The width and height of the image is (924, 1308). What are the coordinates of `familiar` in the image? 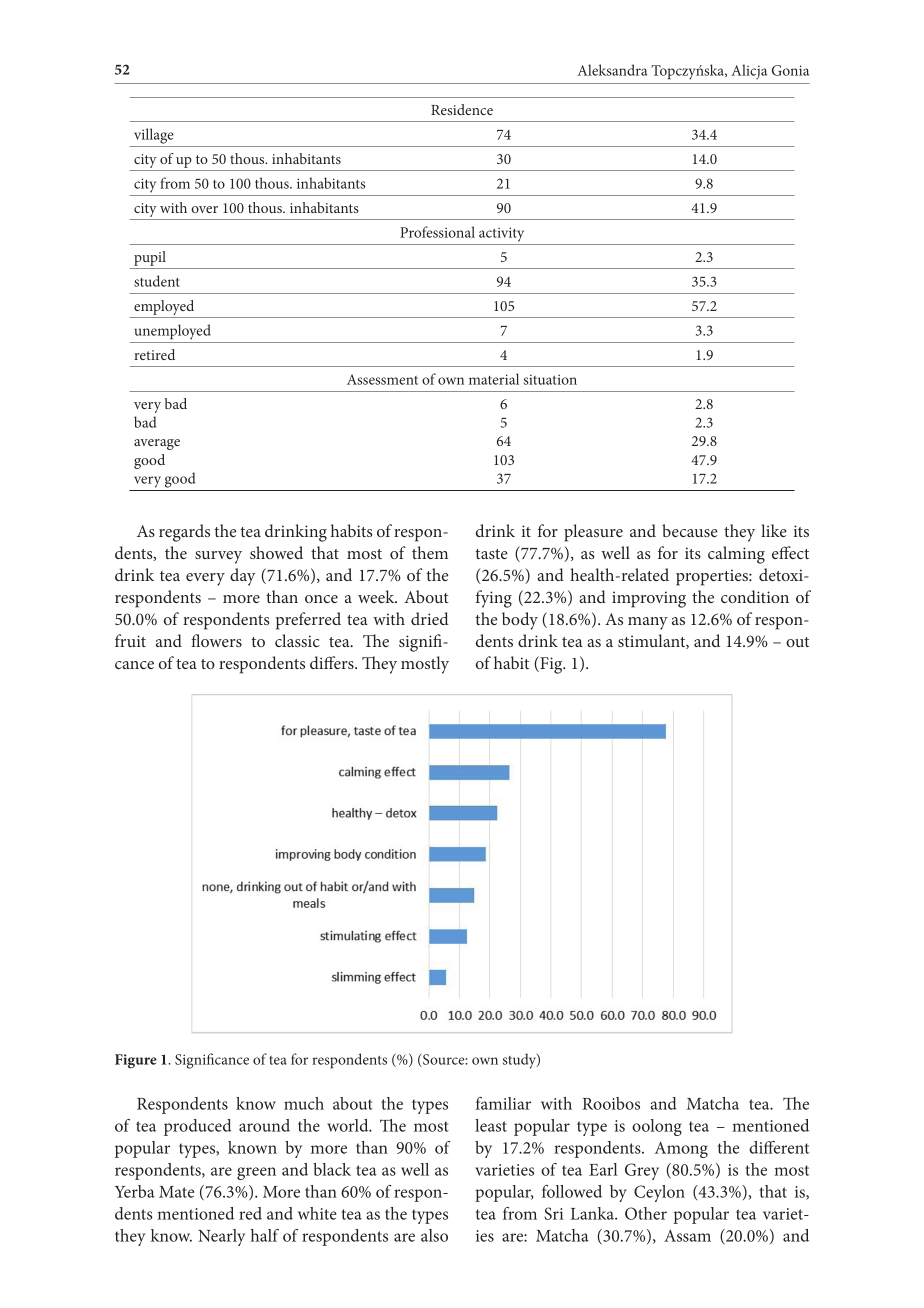 It's located at (503, 1103).
